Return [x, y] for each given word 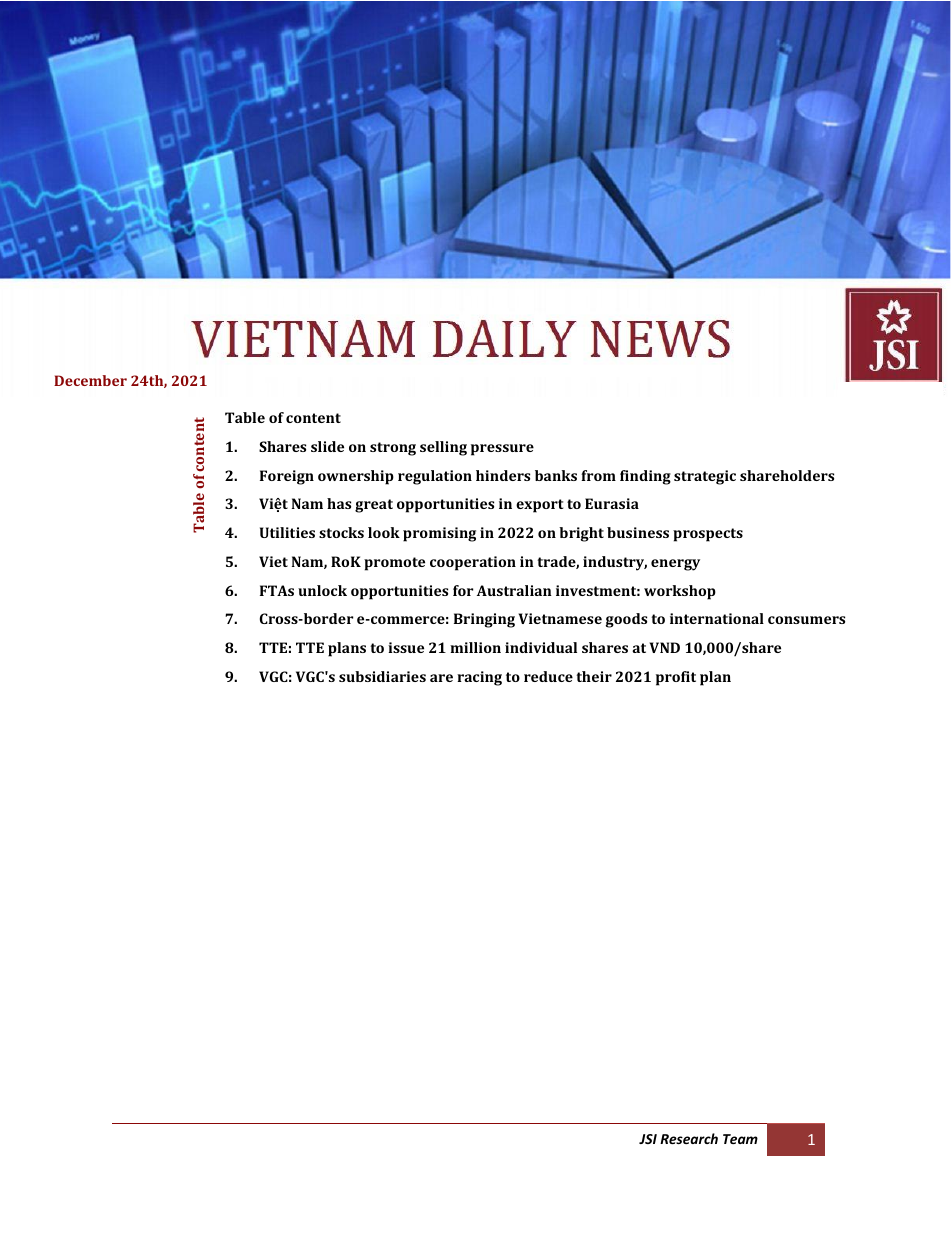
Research [689, 1138]
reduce [548, 676]
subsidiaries [382, 676]
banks [556, 475]
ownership [356, 477]
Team [740, 1139]
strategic [705, 477]
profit [676, 678]
